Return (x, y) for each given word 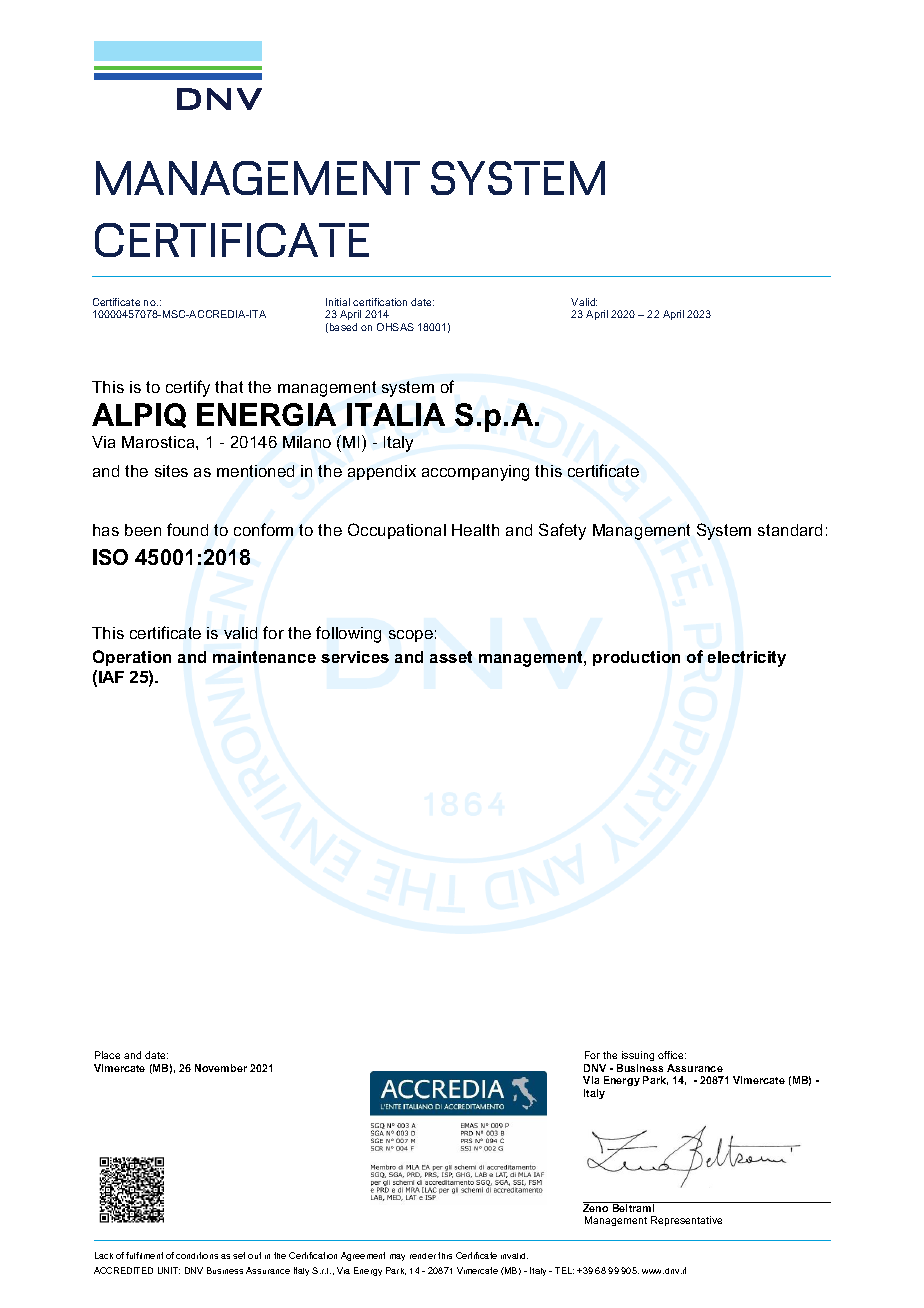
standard (790, 530)
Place (107, 1055)
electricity (747, 659)
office (672, 1055)
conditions (197, 1255)
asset (451, 657)
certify (188, 388)
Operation (132, 658)
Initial (338, 302)
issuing (637, 1058)
